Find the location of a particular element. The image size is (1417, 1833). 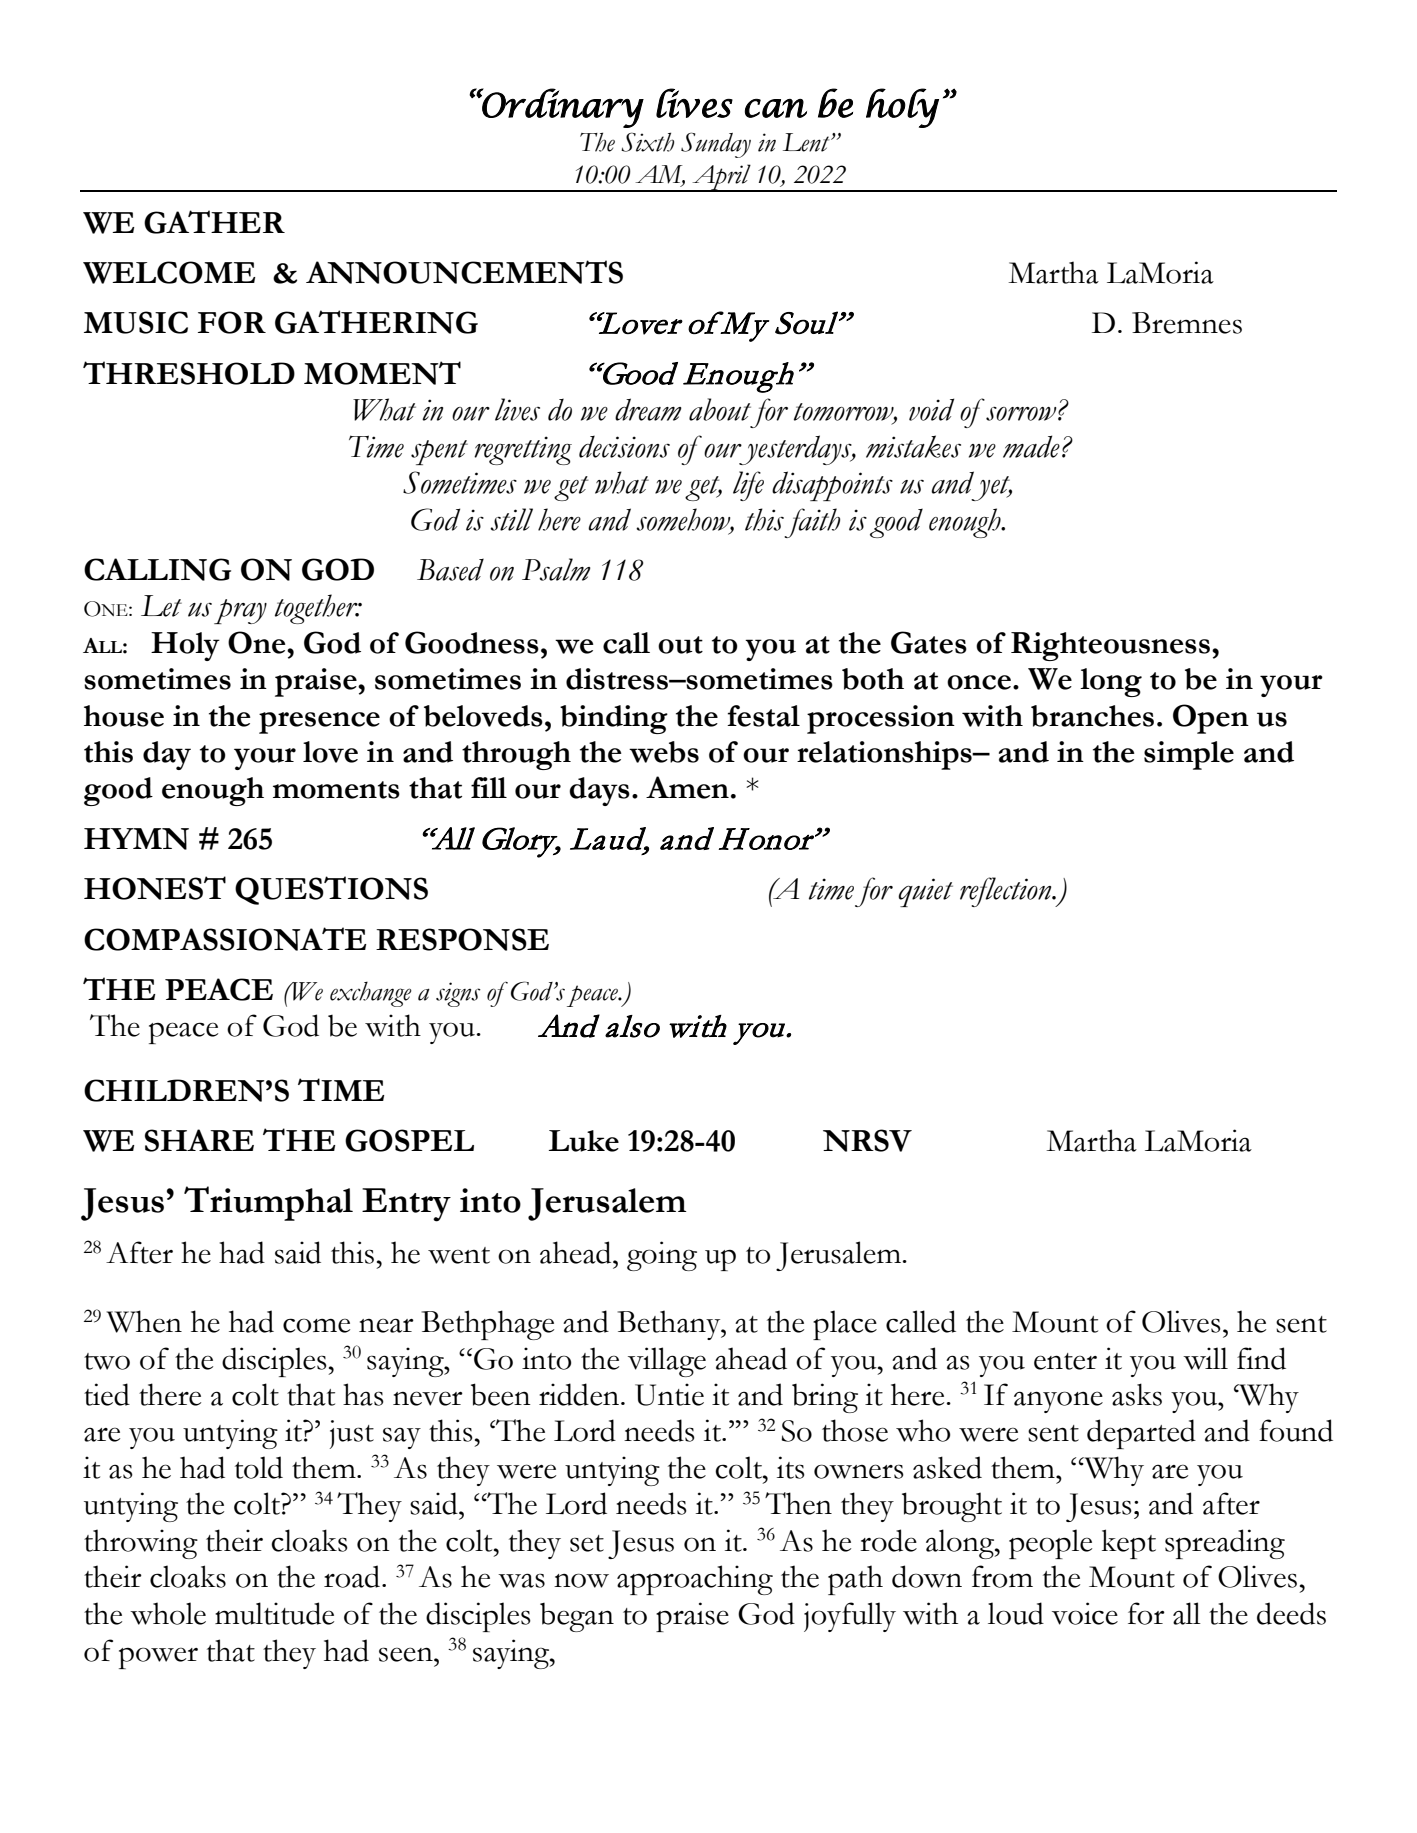

Luke is located at coordinates (584, 1141).
